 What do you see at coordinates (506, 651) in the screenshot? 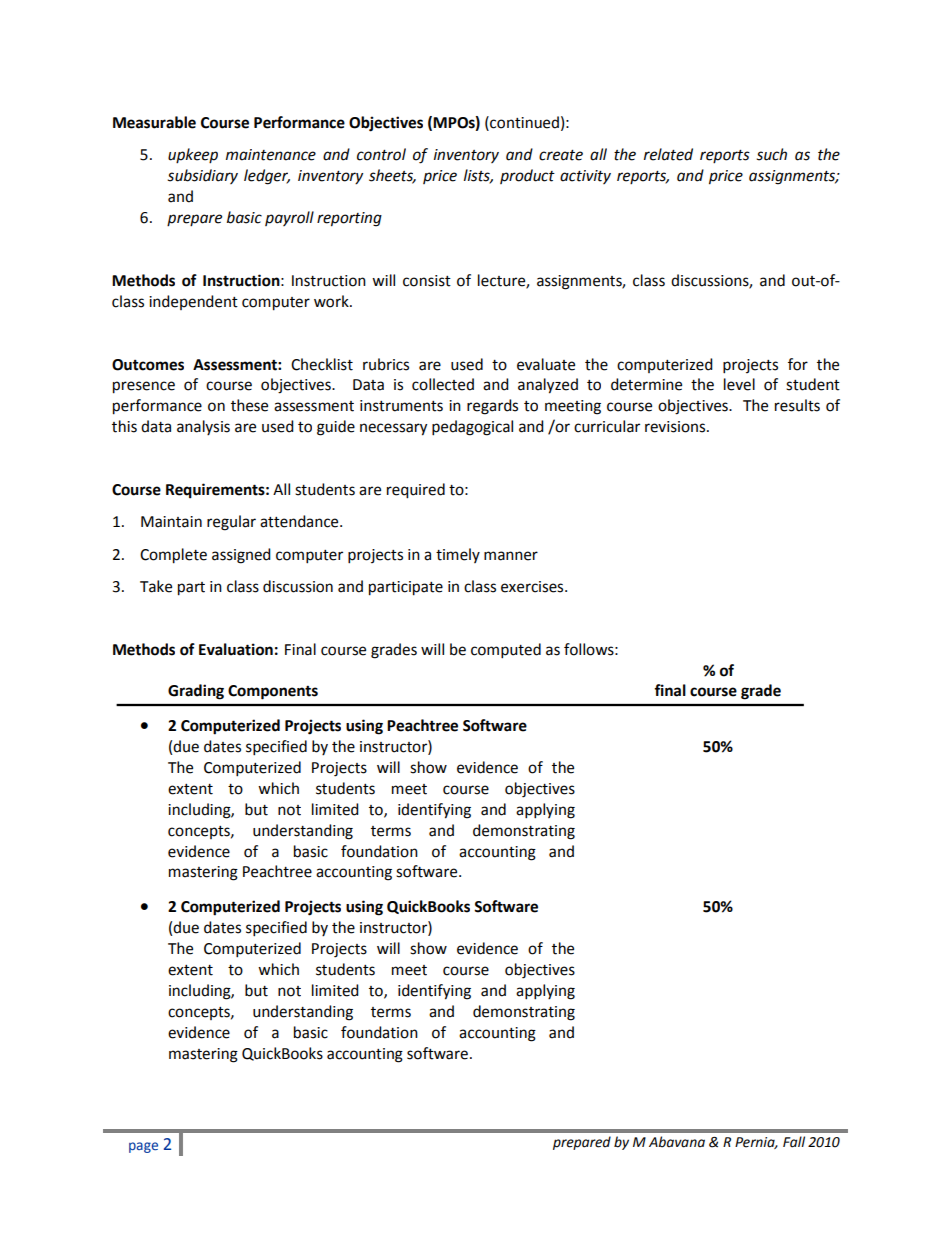
I see `computed` at bounding box center [506, 651].
